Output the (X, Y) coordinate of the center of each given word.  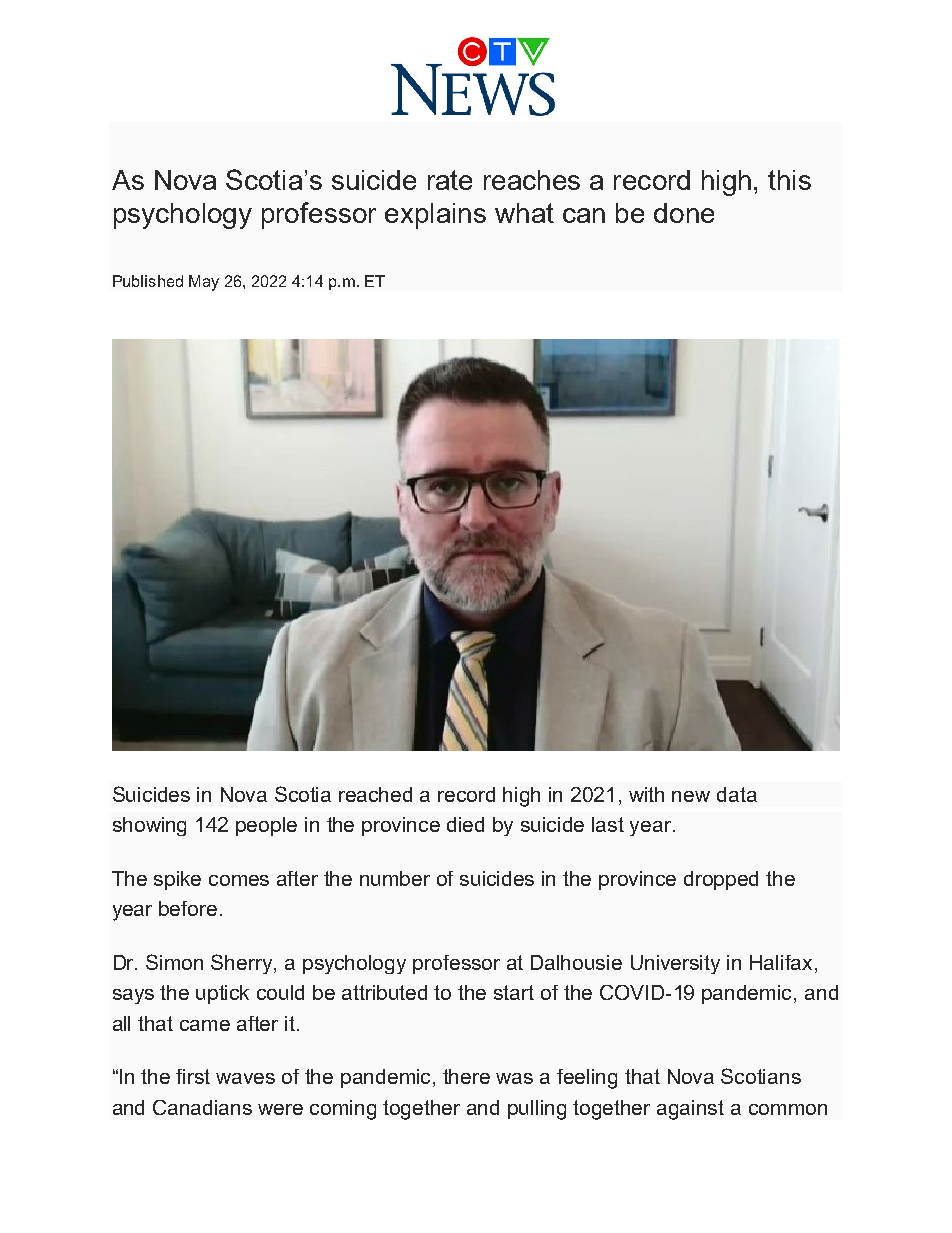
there (466, 1076)
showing (149, 826)
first (193, 1076)
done (684, 213)
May (204, 283)
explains (435, 216)
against (690, 1110)
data (737, 794)
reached (375, 794)
